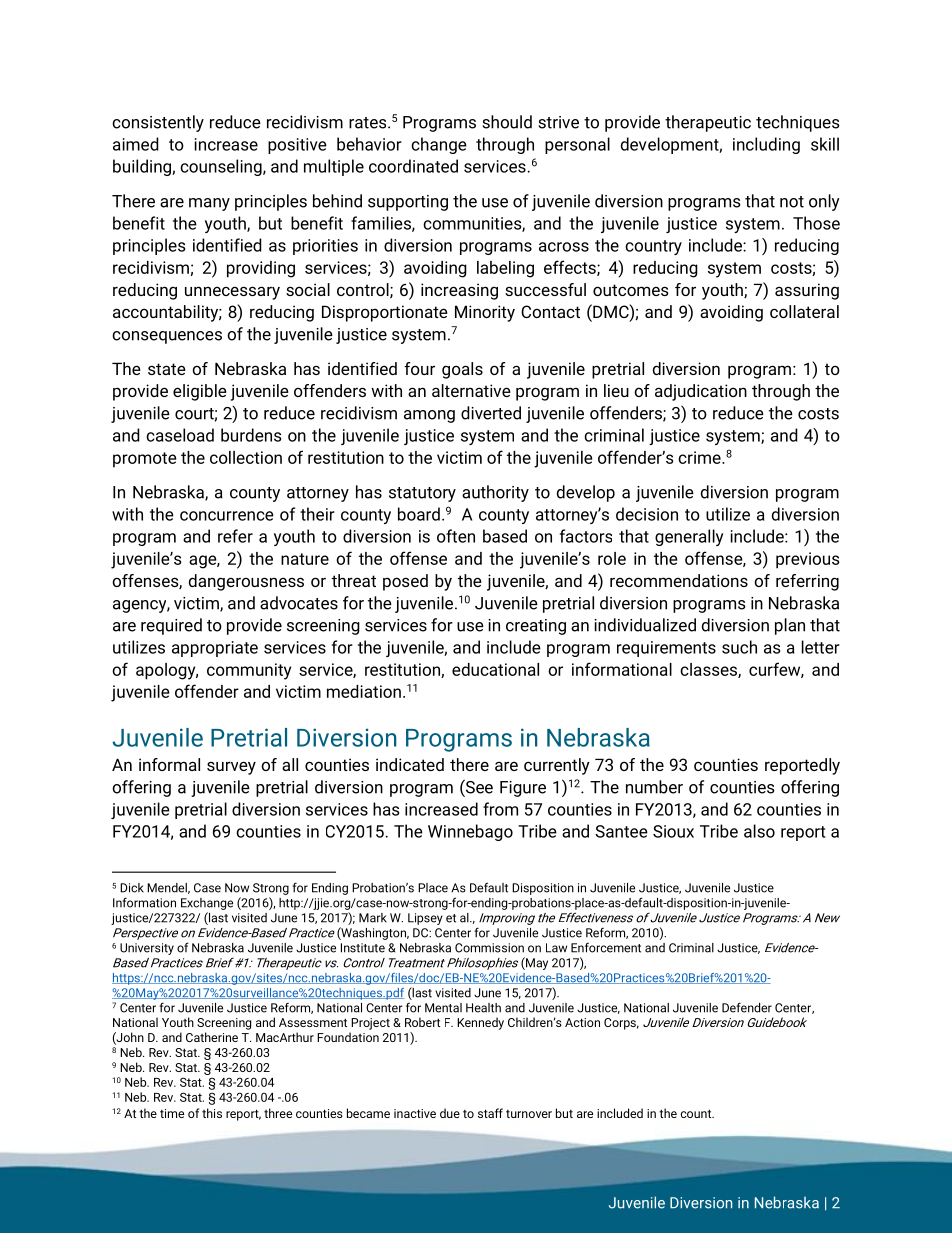  What do you see at coordinates (212, 1113) in the screenshot?
I see `this` at bounding box center [212, 1113].
